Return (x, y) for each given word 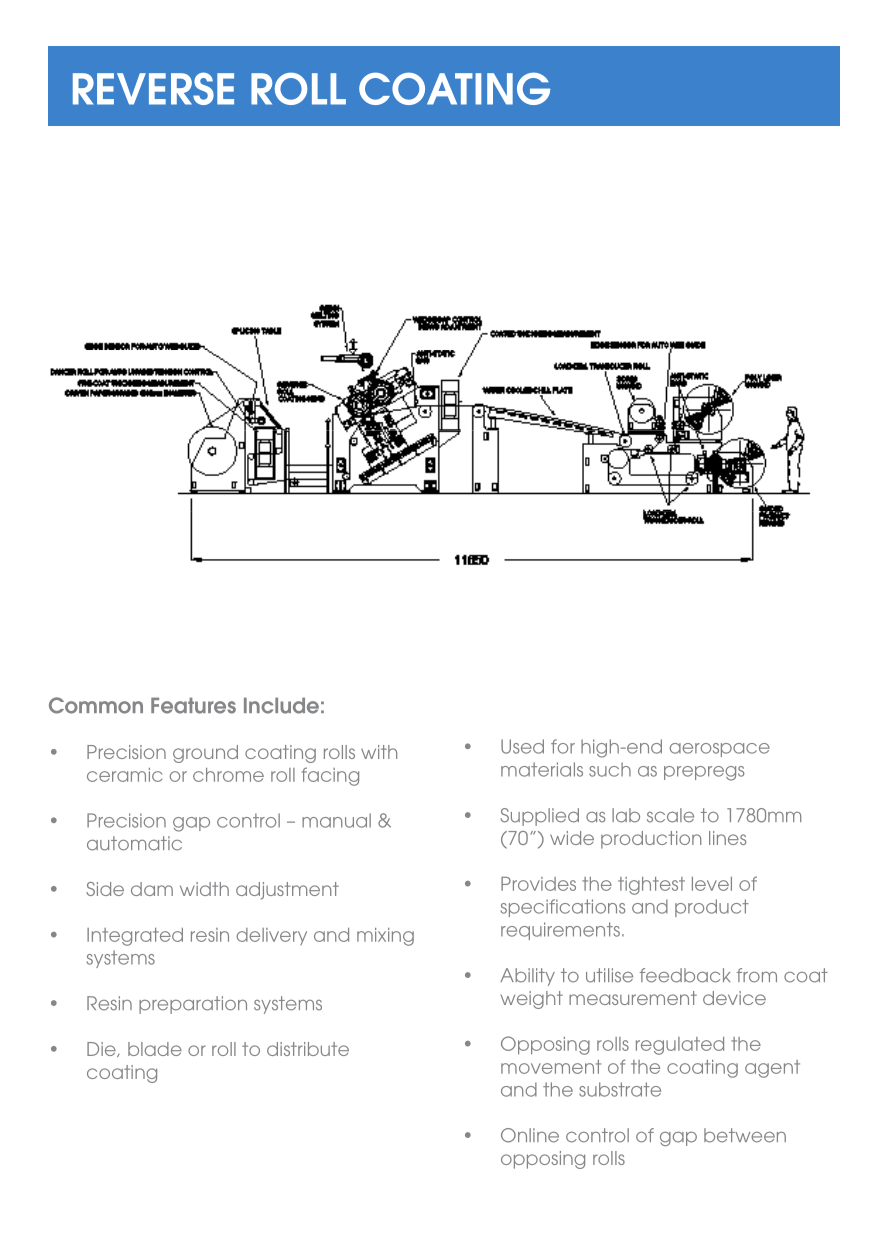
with (379, 752)
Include (281, 705)
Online (530, 1135)
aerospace (720, 750)
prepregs (704, 773)
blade (155, 1049)
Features (193, 705)
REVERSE (153, 88)
